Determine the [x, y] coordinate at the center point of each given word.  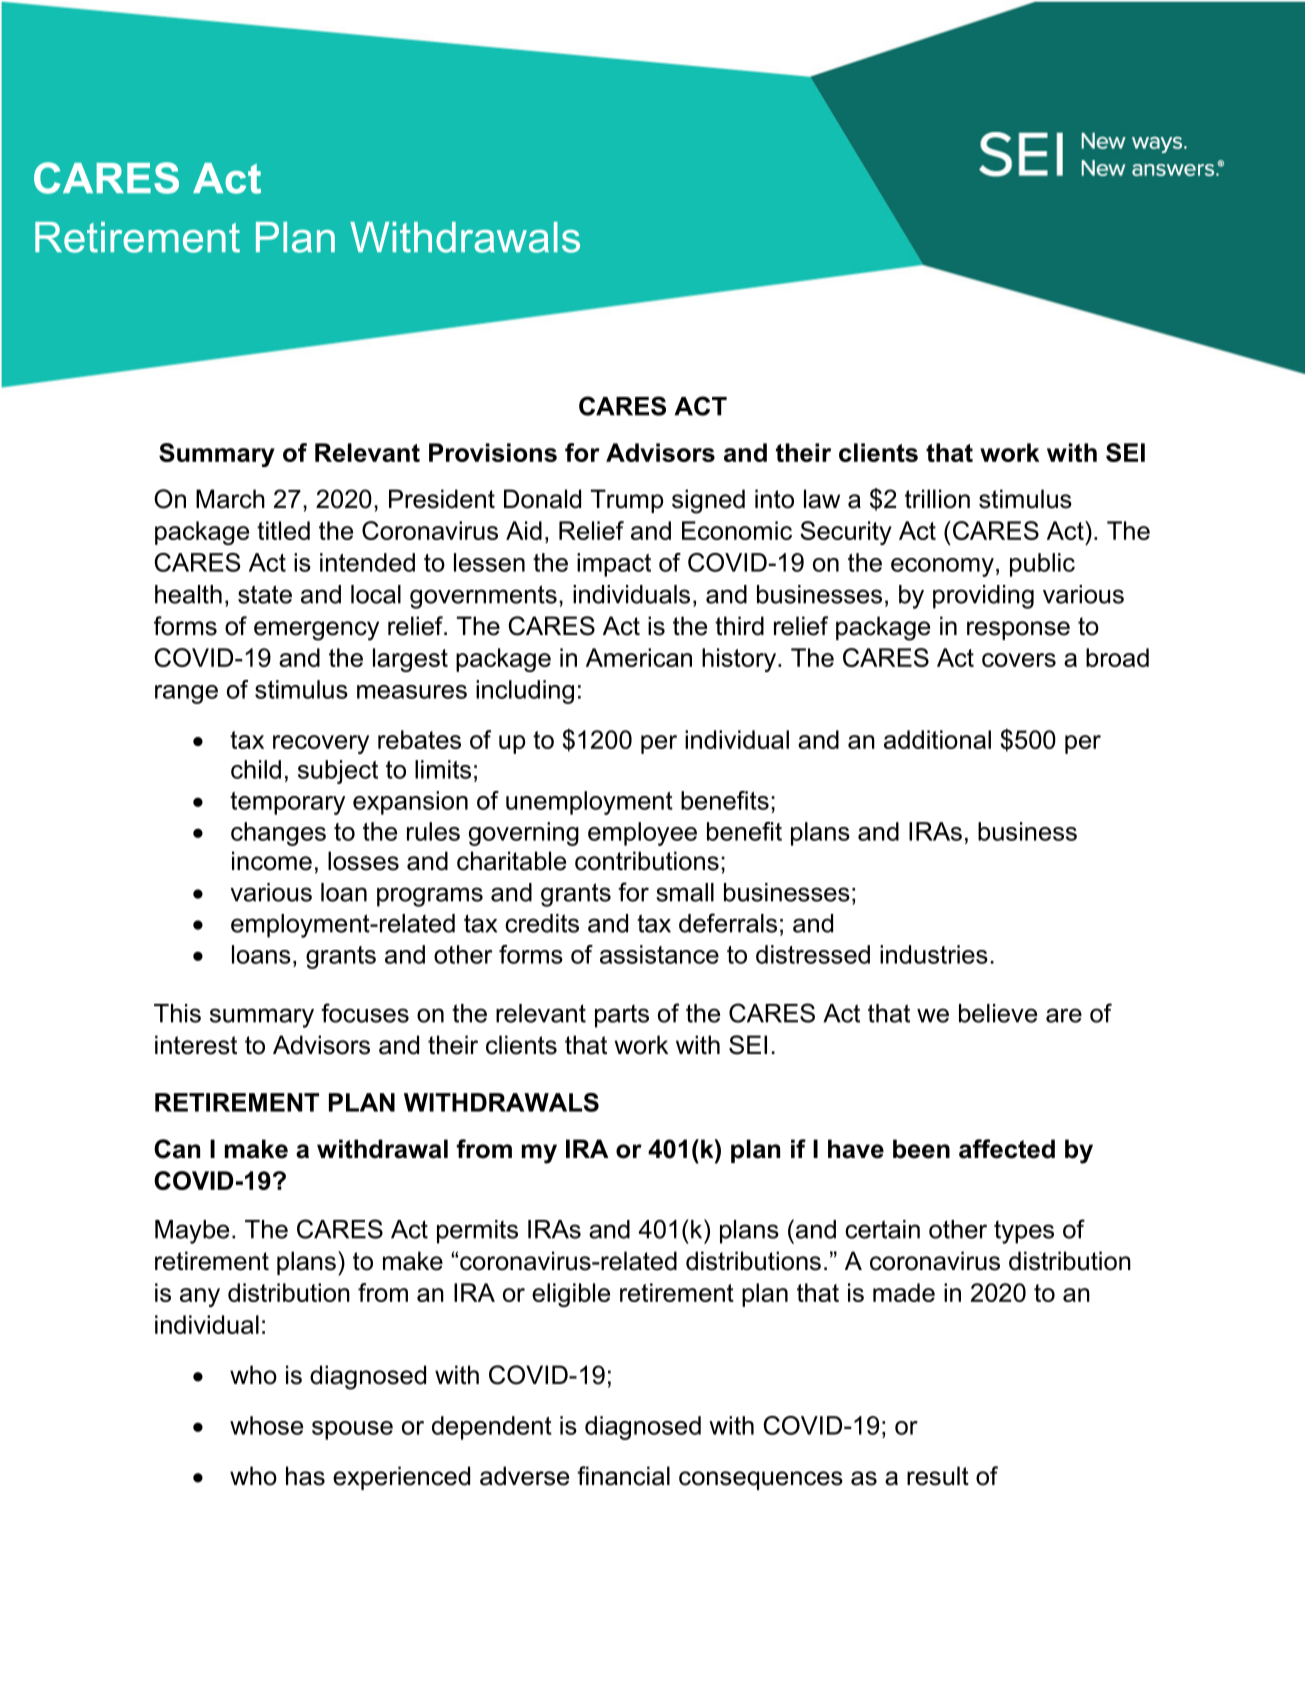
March [230, 499]
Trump [627, 501]
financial [623, 1476]
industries [934, 954]
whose [266, 1425]
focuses [365, 1013]
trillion [937, 499]
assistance [659, 954]
